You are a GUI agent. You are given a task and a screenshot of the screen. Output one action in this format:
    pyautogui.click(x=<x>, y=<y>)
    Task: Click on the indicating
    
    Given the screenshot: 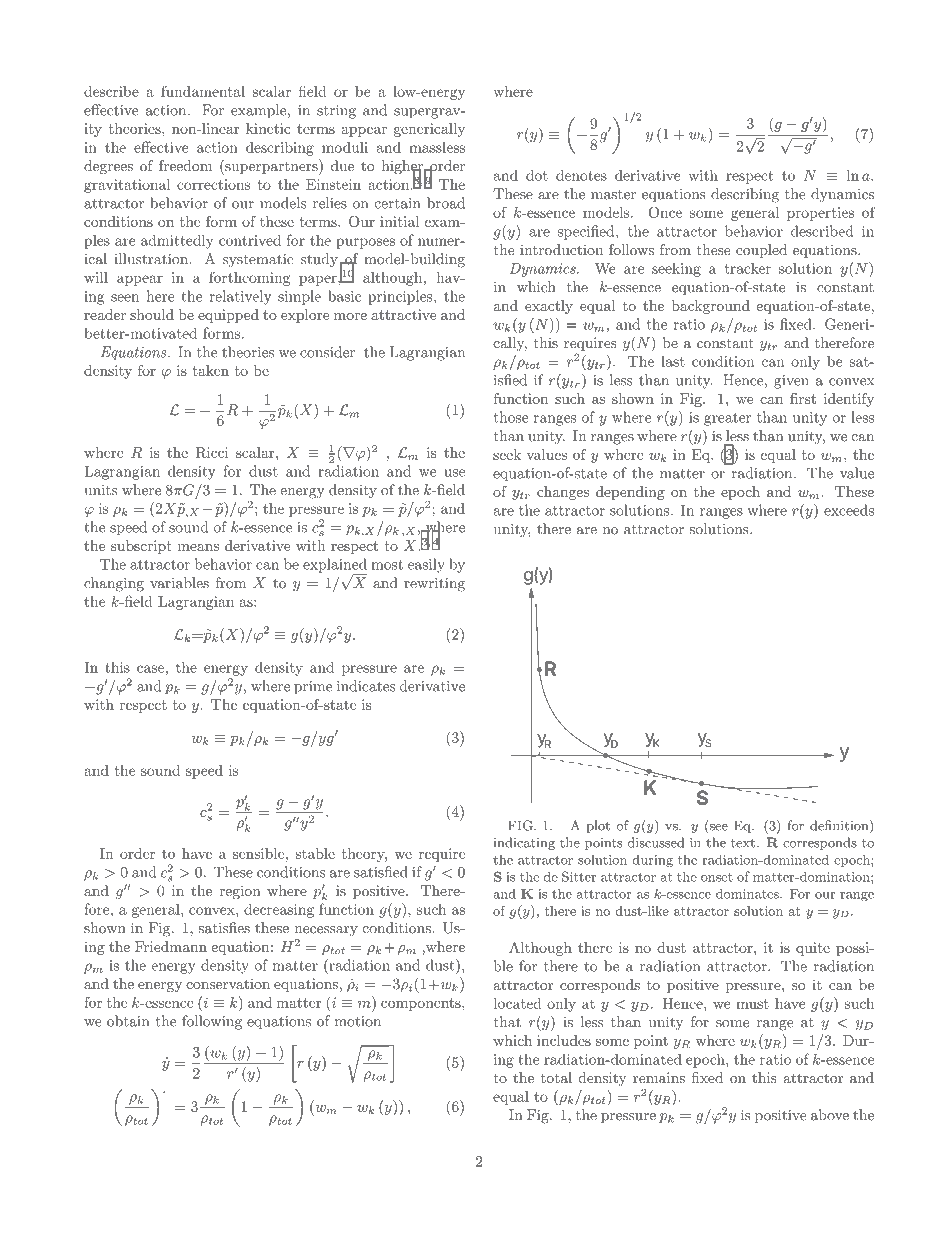 What is the action you would take?
    pyautogui.click(x=524, y=843)
